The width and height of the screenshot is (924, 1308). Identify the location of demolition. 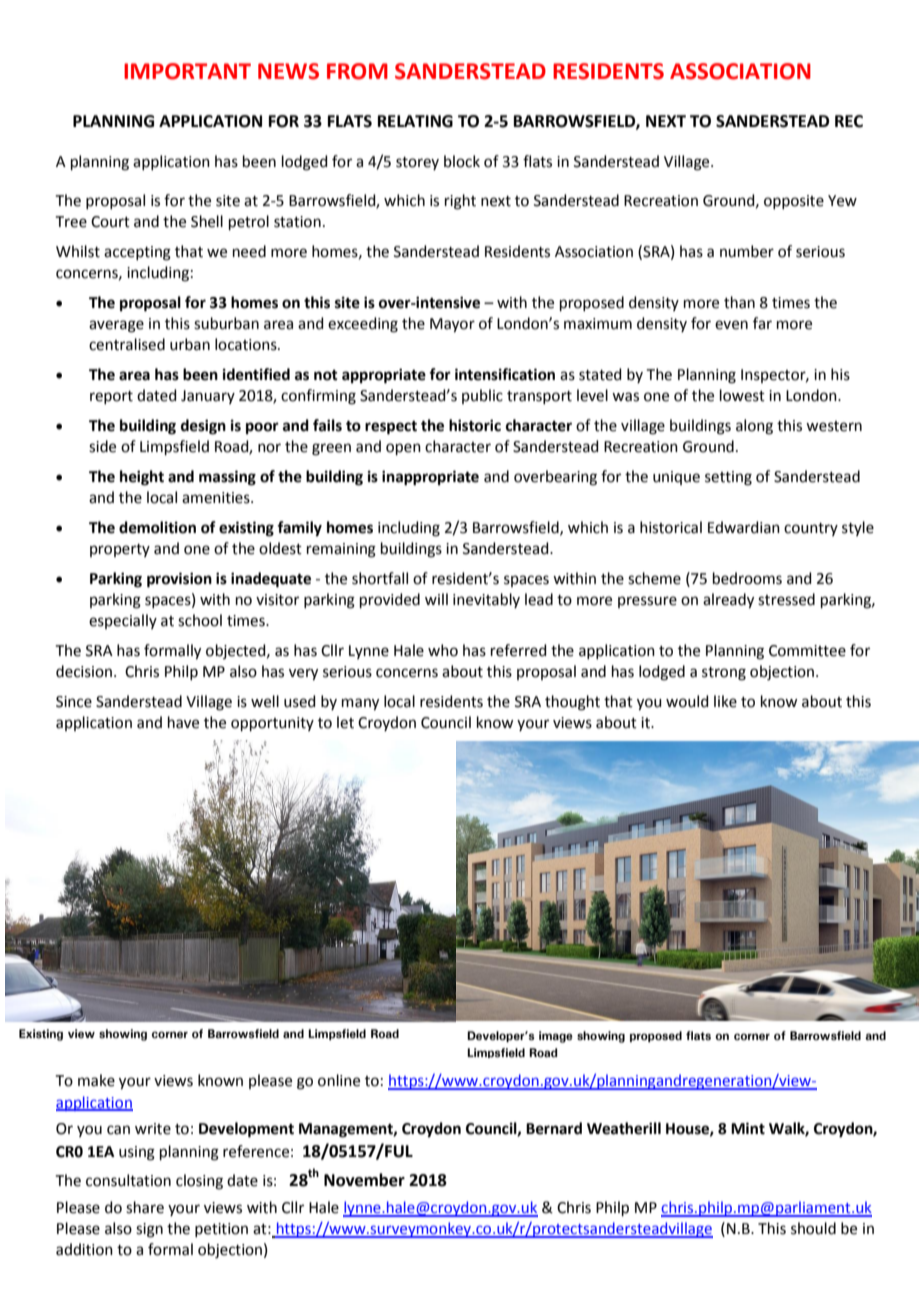
(157, 527).
